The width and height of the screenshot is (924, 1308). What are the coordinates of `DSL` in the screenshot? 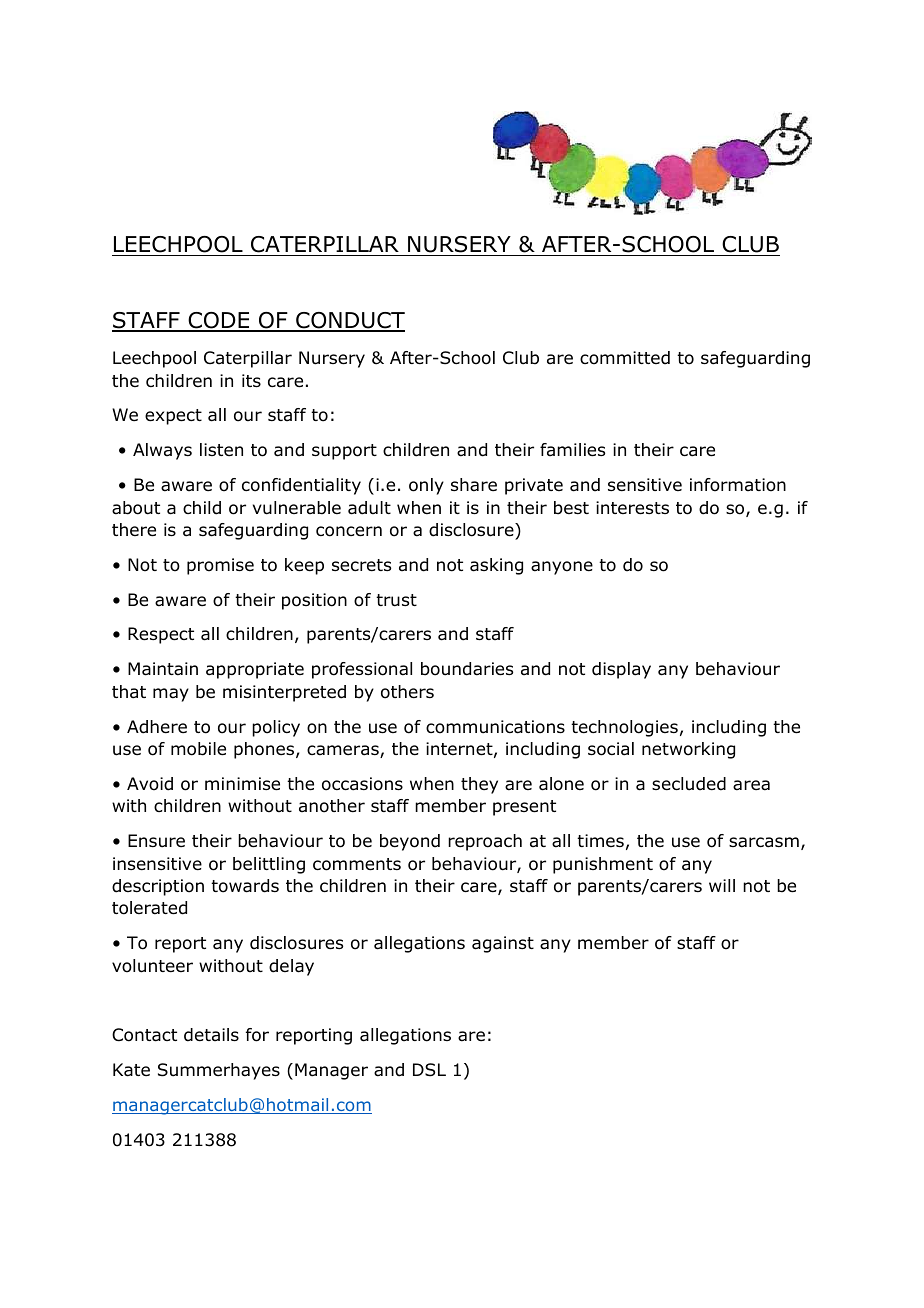 It's located at (429, 1070).
